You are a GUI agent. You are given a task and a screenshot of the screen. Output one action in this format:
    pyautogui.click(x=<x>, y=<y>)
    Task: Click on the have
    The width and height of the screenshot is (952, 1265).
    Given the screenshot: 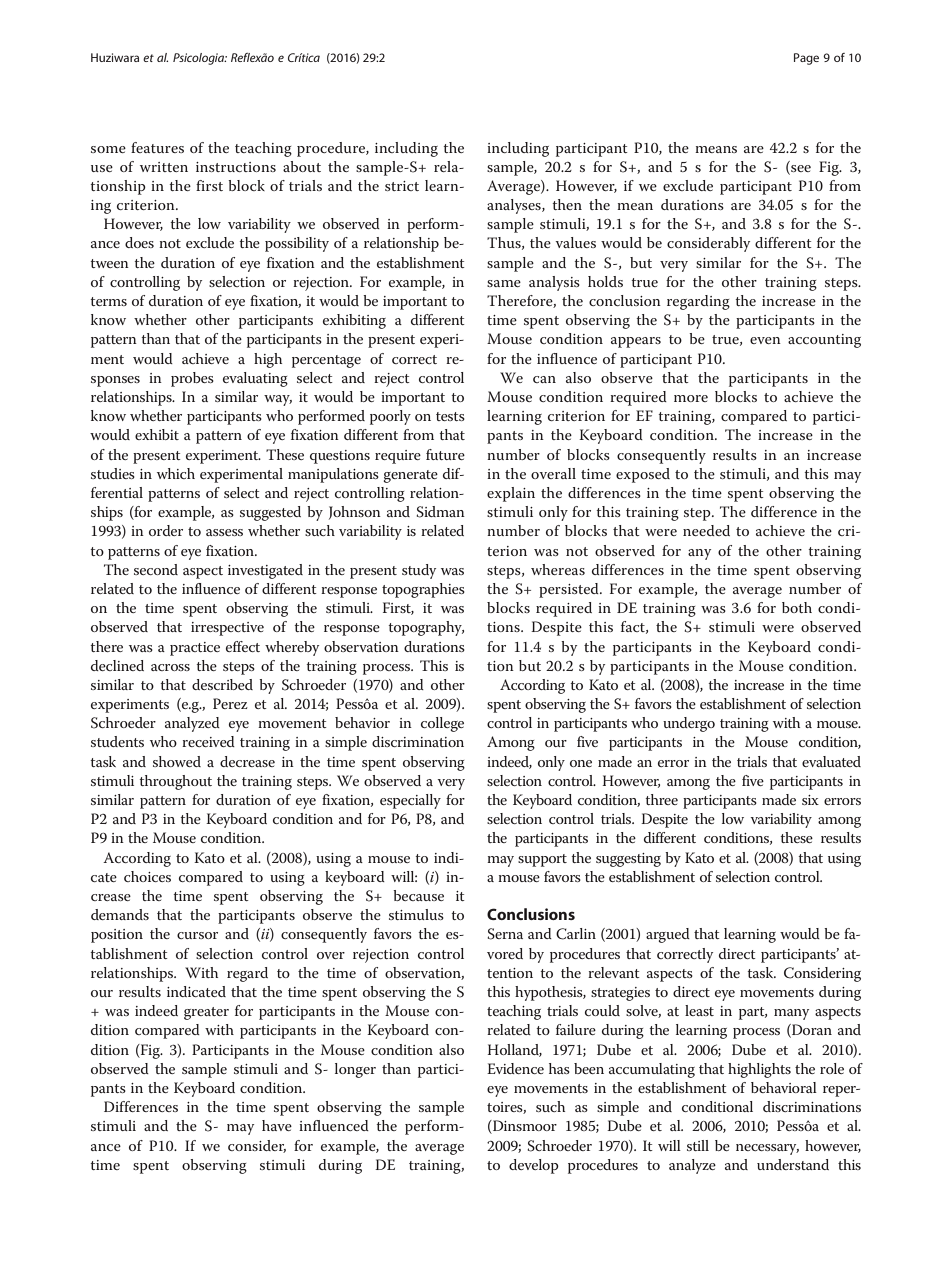 What is the action you would take?
    pyautogui.click(x=277, y=1125)
